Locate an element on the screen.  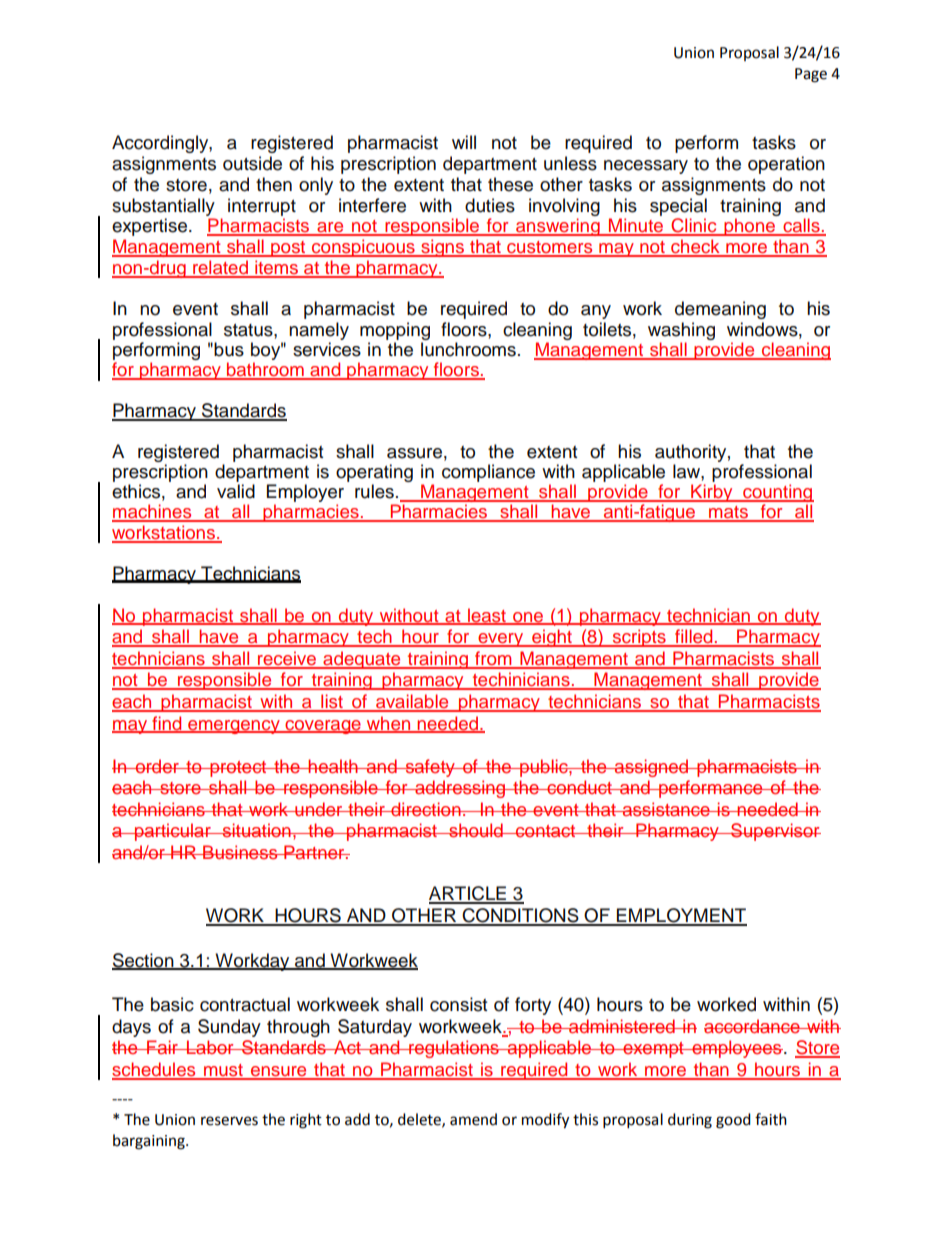
Page is located at coordinates (811, 75).
